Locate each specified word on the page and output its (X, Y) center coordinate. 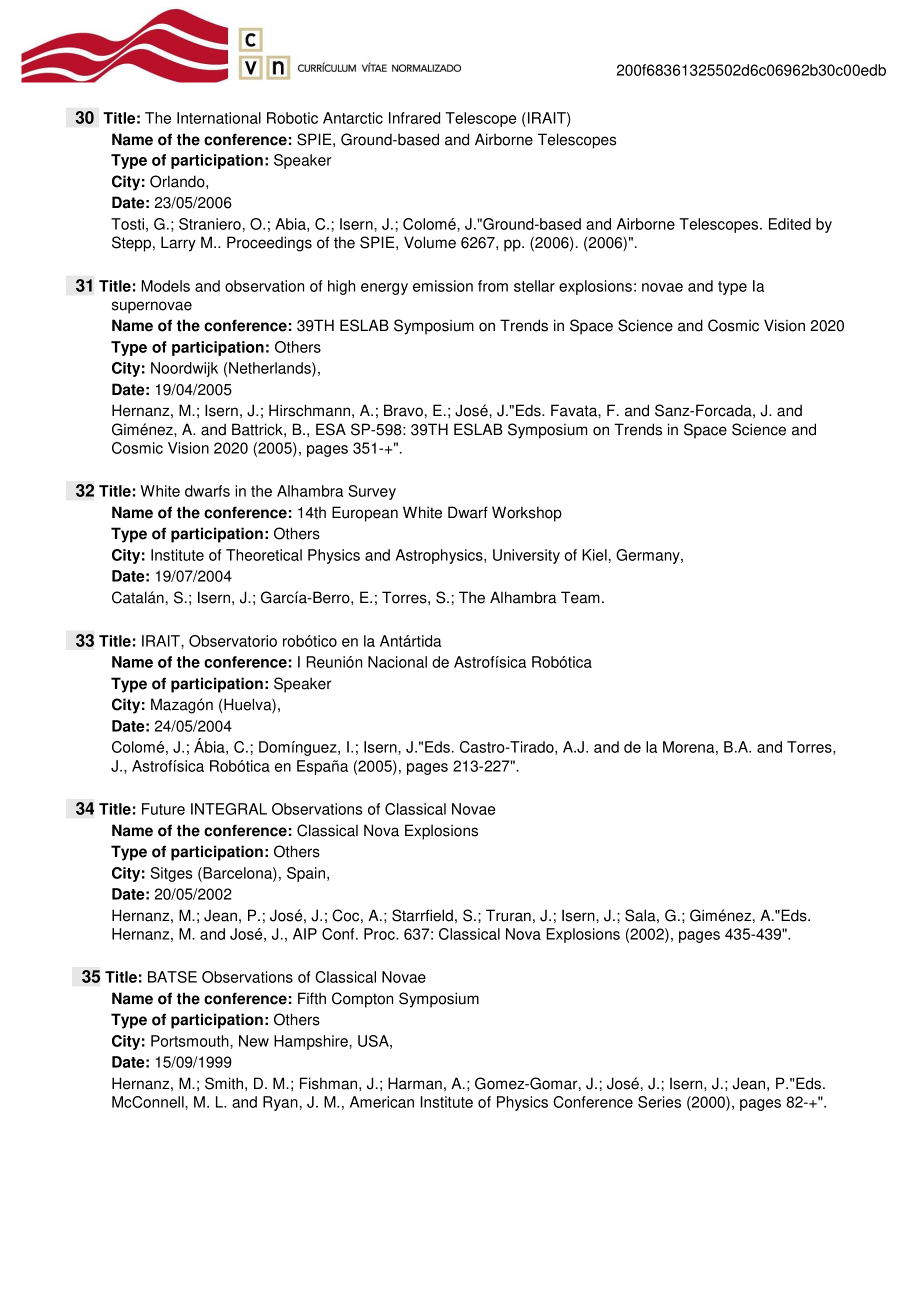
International (219, 118)
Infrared (414, 118)
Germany (649, 556)
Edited (790, 224)
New (254, 1041)
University (526, 556)
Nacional (397, 662)
